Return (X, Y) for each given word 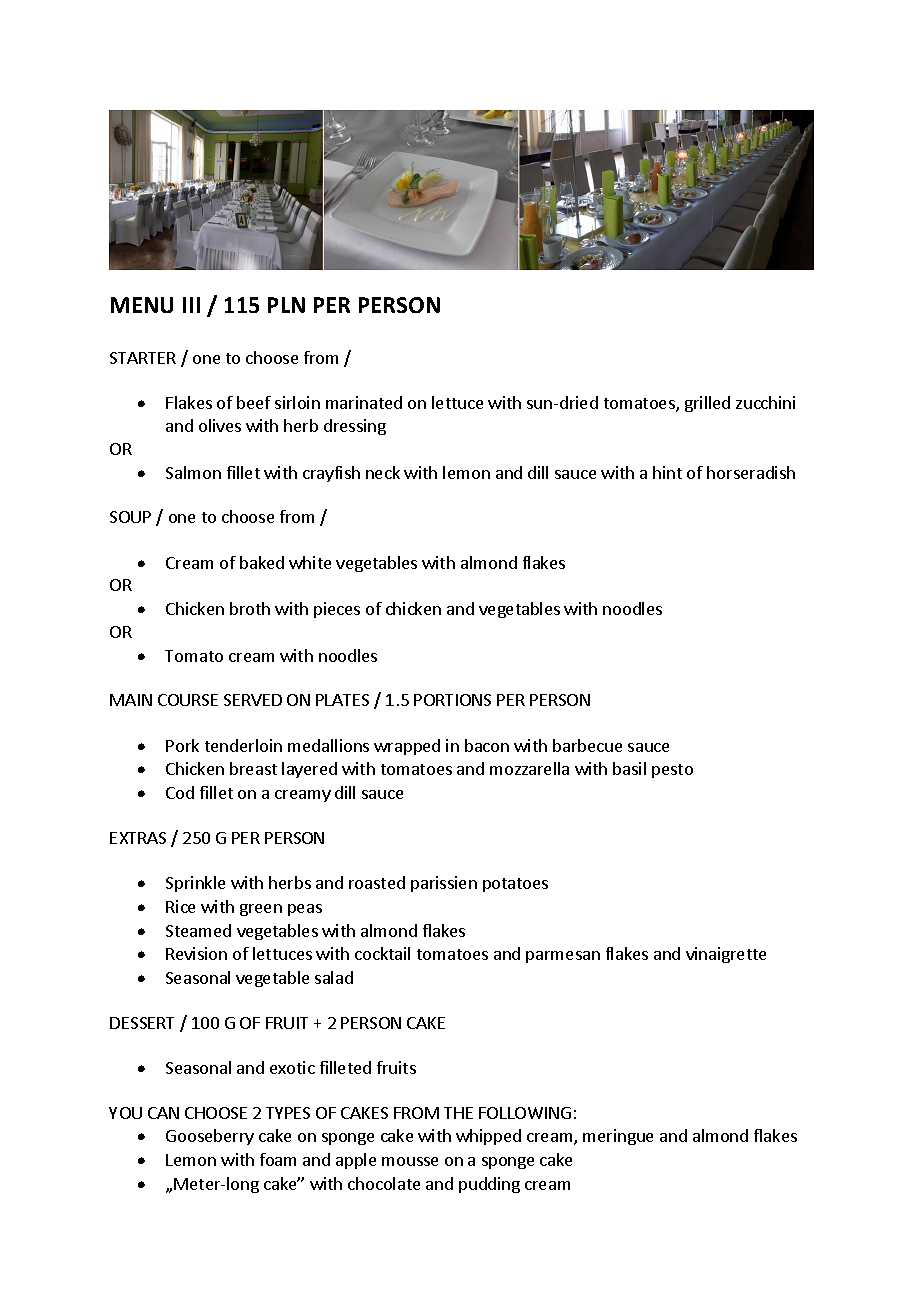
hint (667, 472)
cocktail (382, 953)
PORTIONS (452, 700)
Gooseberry (210, 1137)
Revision (196, 953)
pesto (672, 771)
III (191, 305)
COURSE (188, 700)
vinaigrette (726, 955)
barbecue (587, 745)
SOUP (130, 517)
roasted (377, 882)
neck (383, 472)
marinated (364, 402)
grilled (707, 404)
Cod (180, 792)
